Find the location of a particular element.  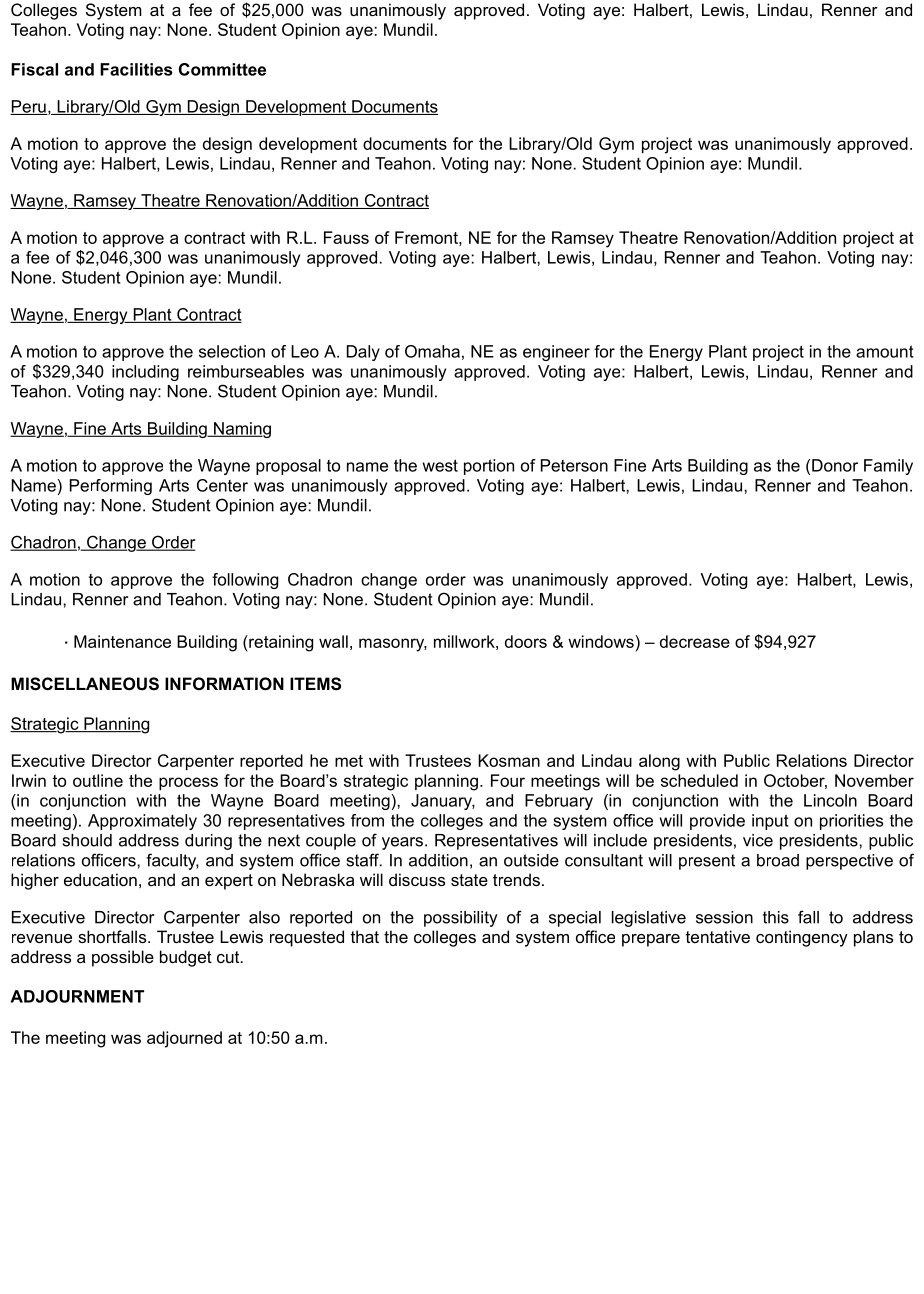

possibility is located at coordinates (461, 919).
